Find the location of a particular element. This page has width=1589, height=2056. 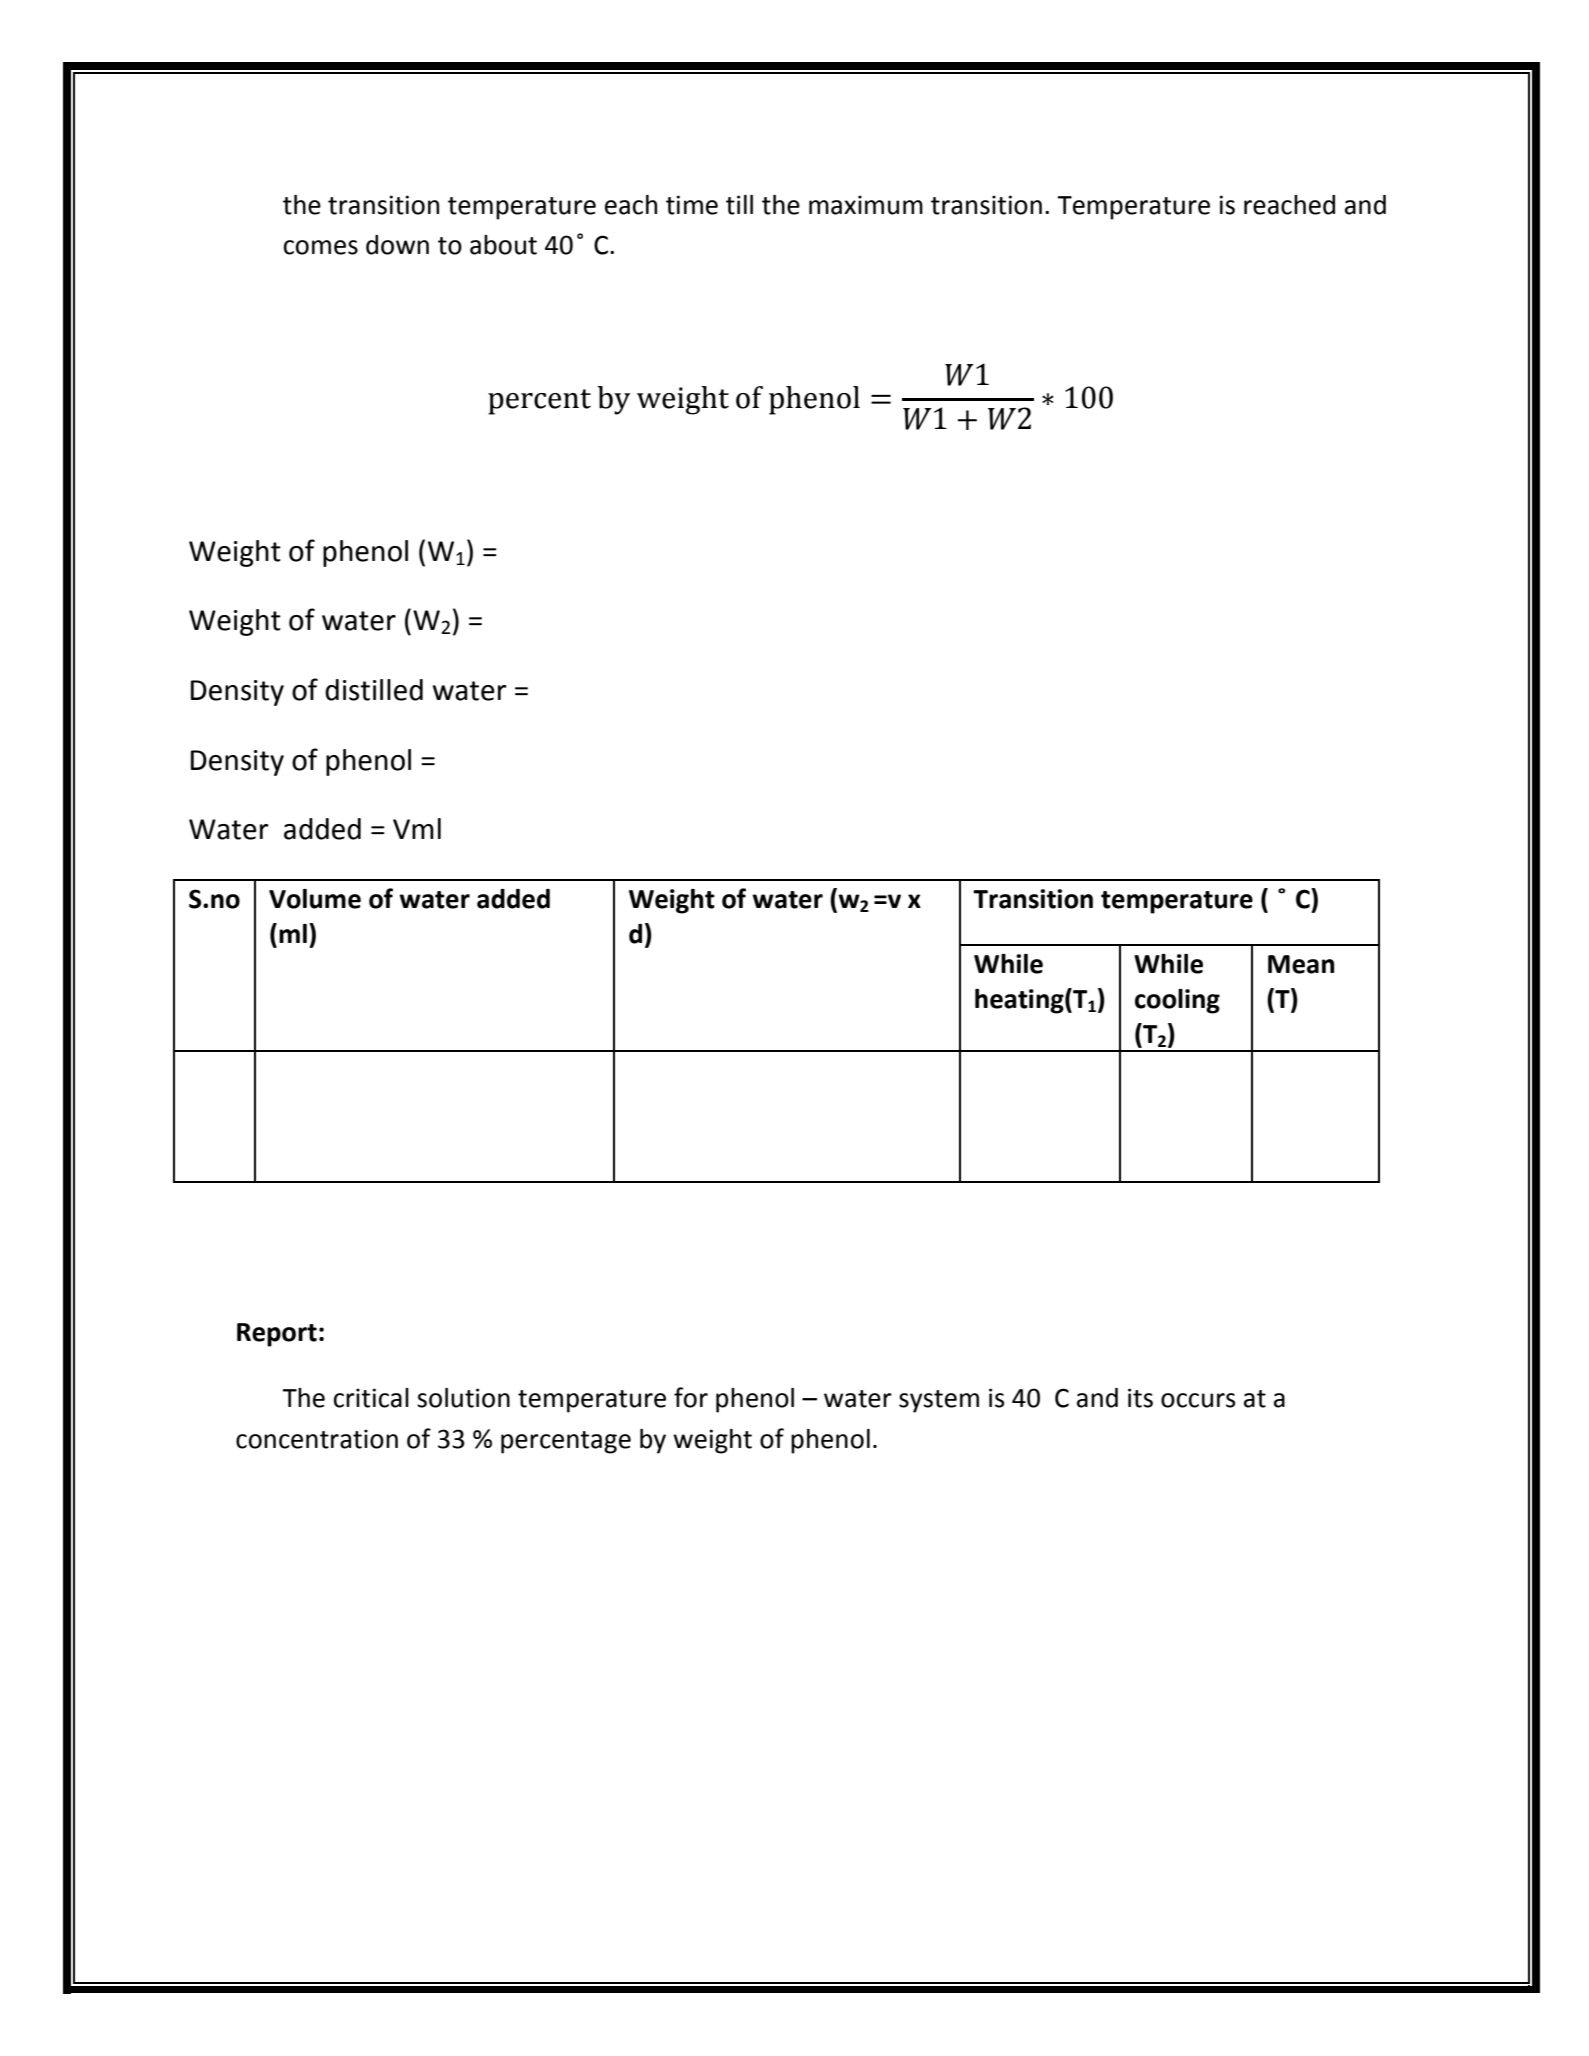

down is located at coordinates (397, 245).
